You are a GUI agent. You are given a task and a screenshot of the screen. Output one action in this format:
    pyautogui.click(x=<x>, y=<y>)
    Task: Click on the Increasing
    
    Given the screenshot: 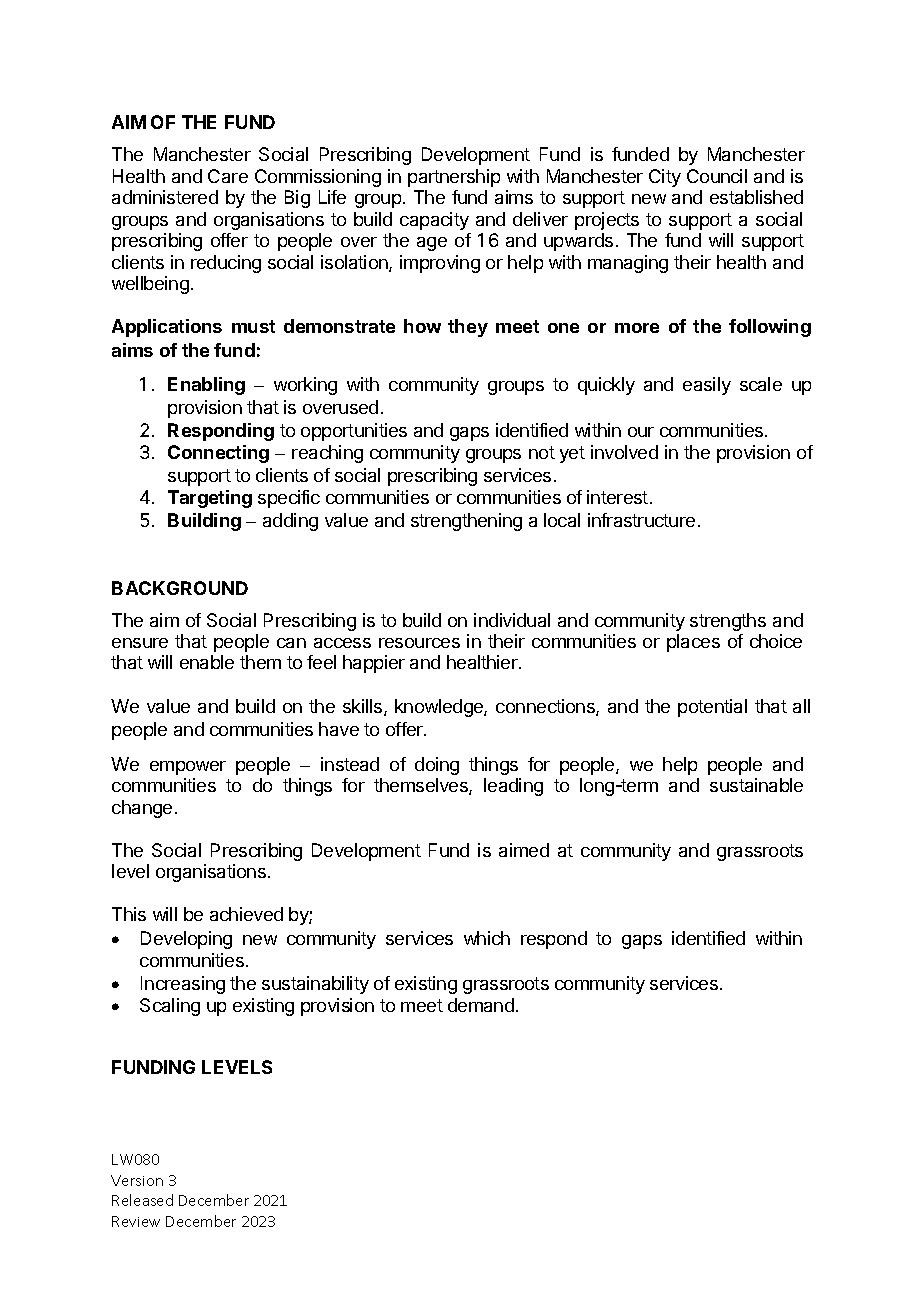 What is the action you would take?
    pyautogui.click(x=183, y=985)
